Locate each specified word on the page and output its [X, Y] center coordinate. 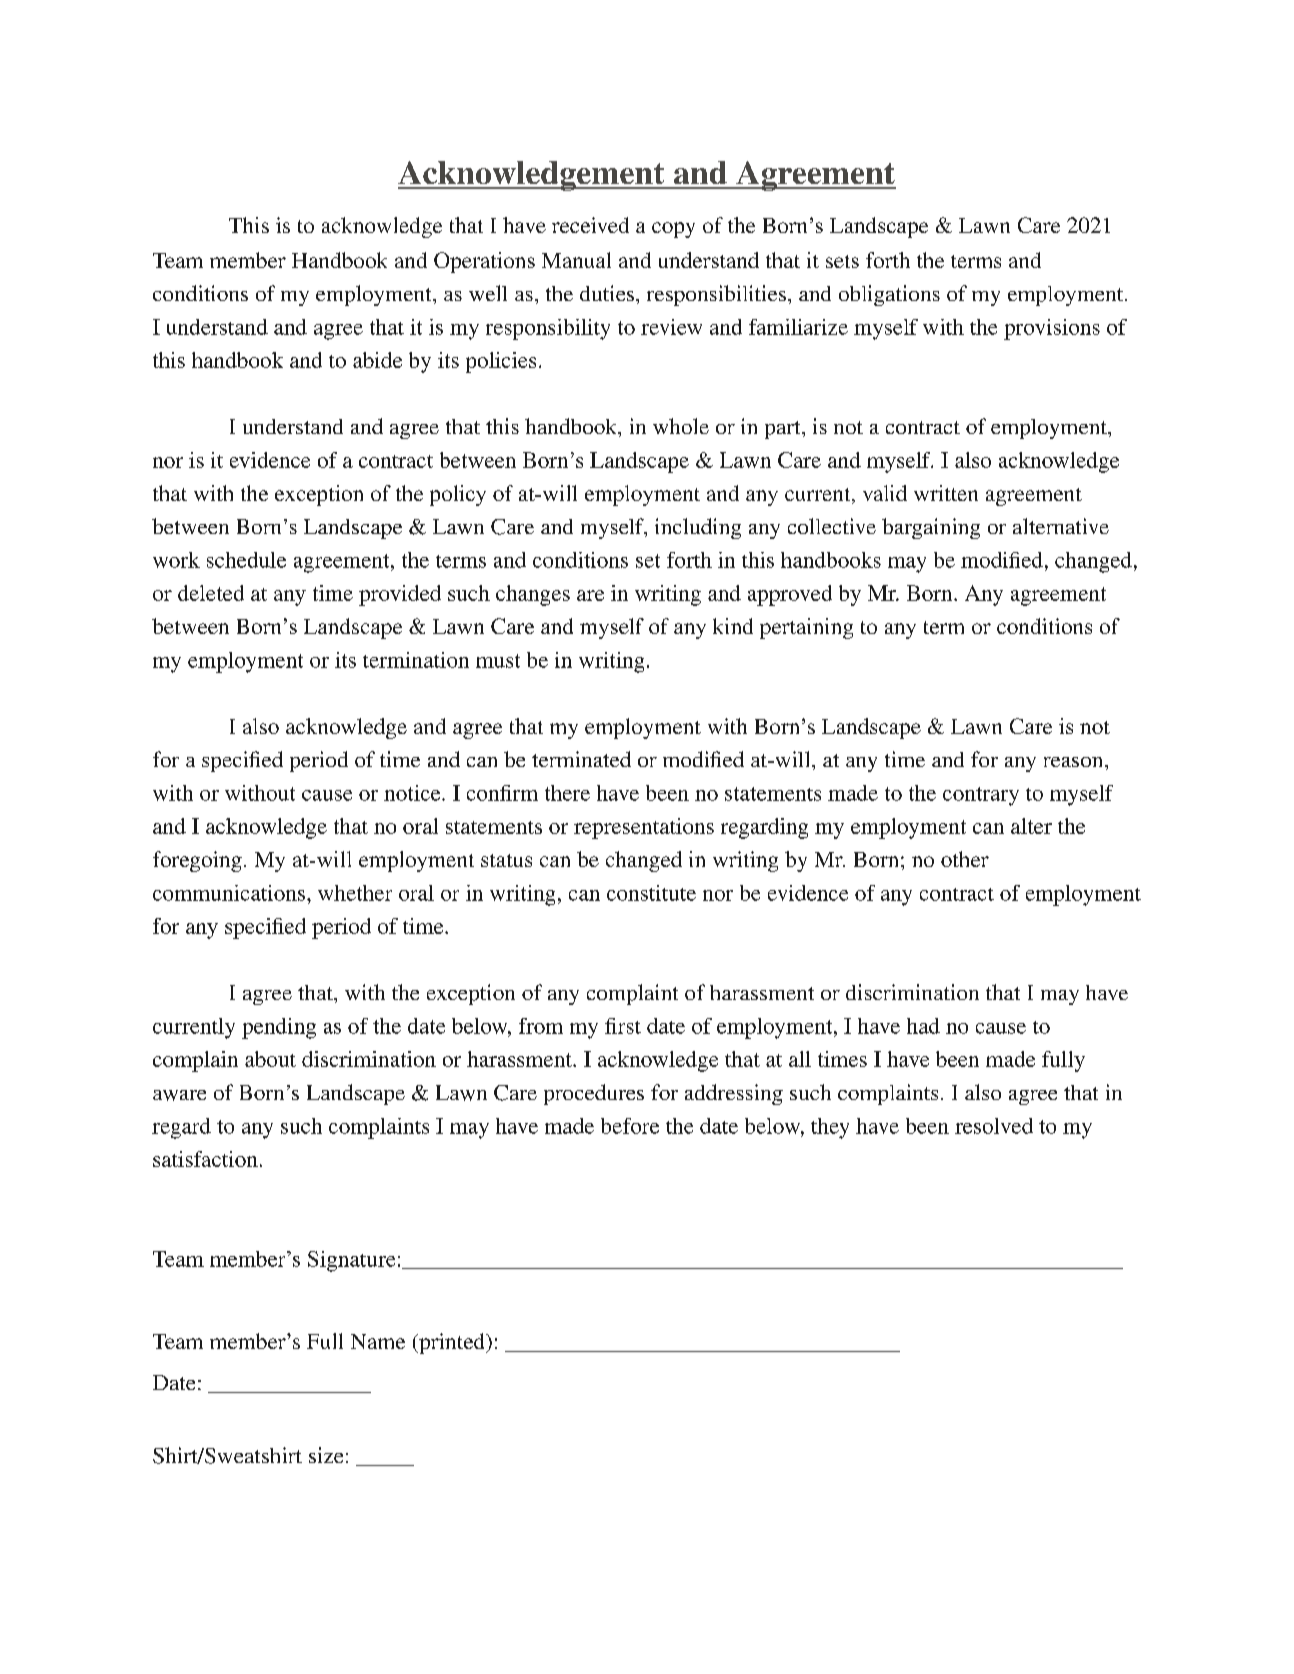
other [965, 859]
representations [644, 828]
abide [377, 360]
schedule [246, 560]
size [326, 1455]
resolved [994, 1126]
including [698, 528]
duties [608, 293]
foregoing [197, 861]
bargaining [931, 528]
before [630, 1126]
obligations [889, 295]
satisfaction [205, 1159]
